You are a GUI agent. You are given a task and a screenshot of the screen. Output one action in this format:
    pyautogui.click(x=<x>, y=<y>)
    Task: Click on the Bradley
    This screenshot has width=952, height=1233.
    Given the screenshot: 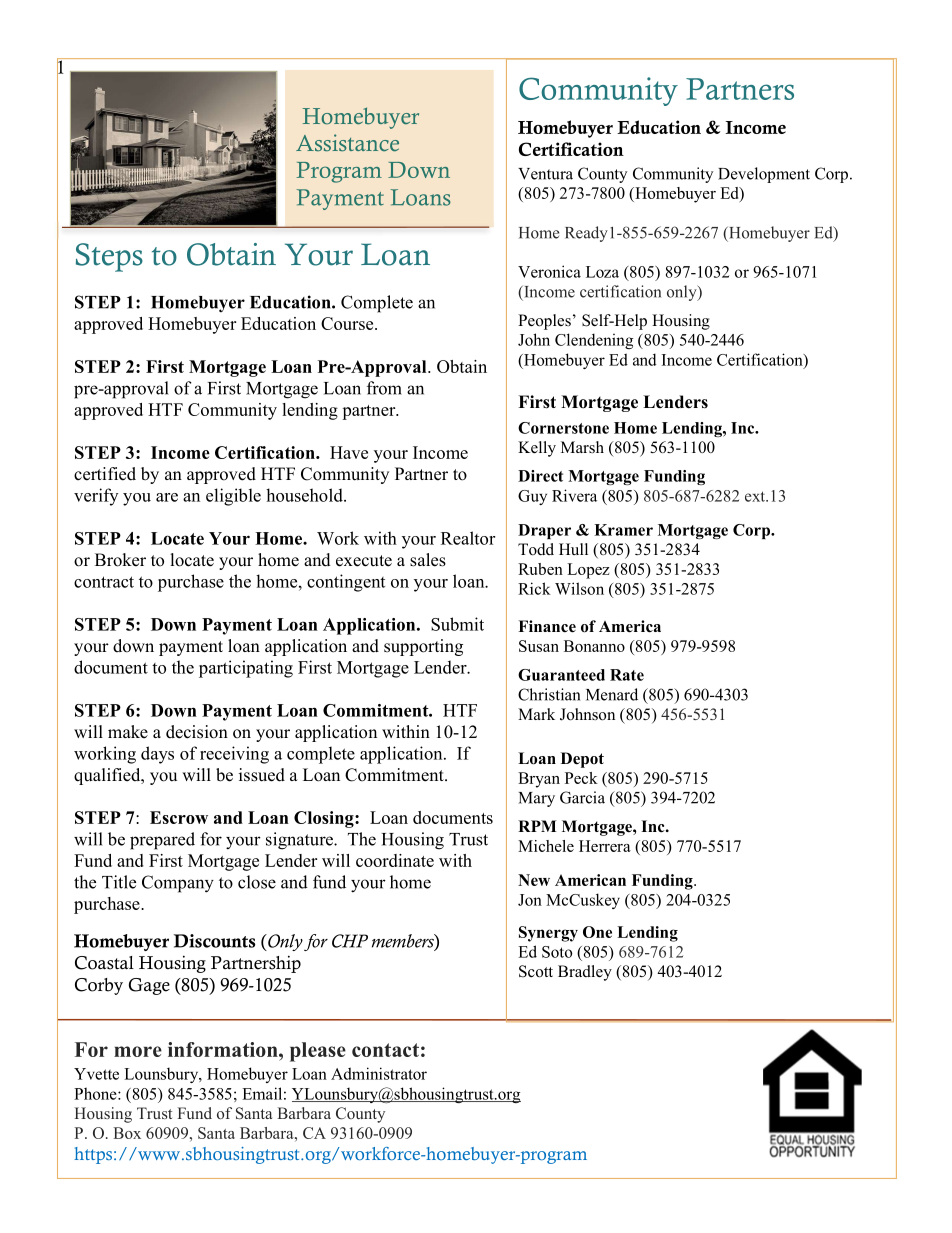 What is the action you would take?
    pyautogui.click(x=585, y=973)
